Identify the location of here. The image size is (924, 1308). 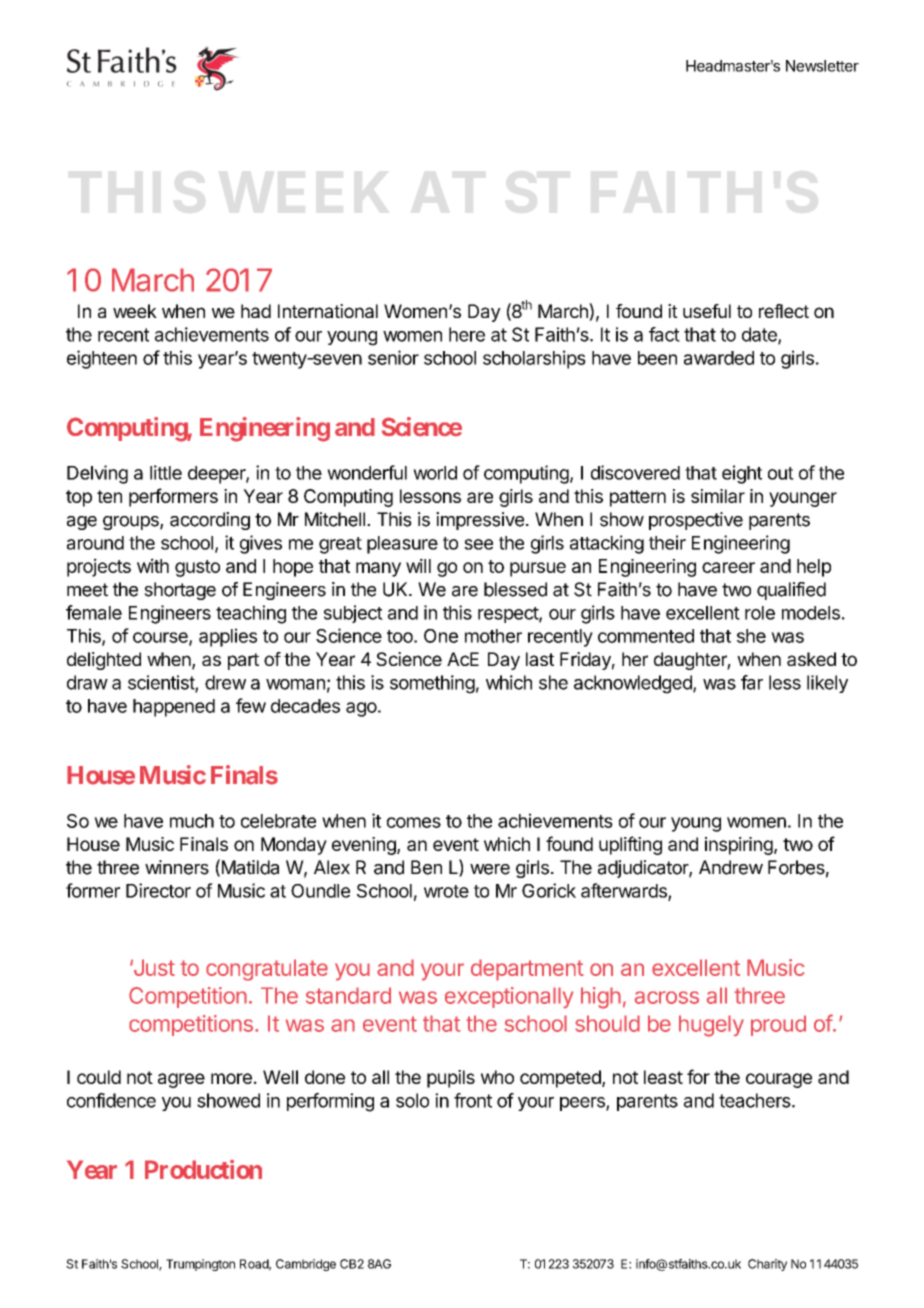
(467, 334).
